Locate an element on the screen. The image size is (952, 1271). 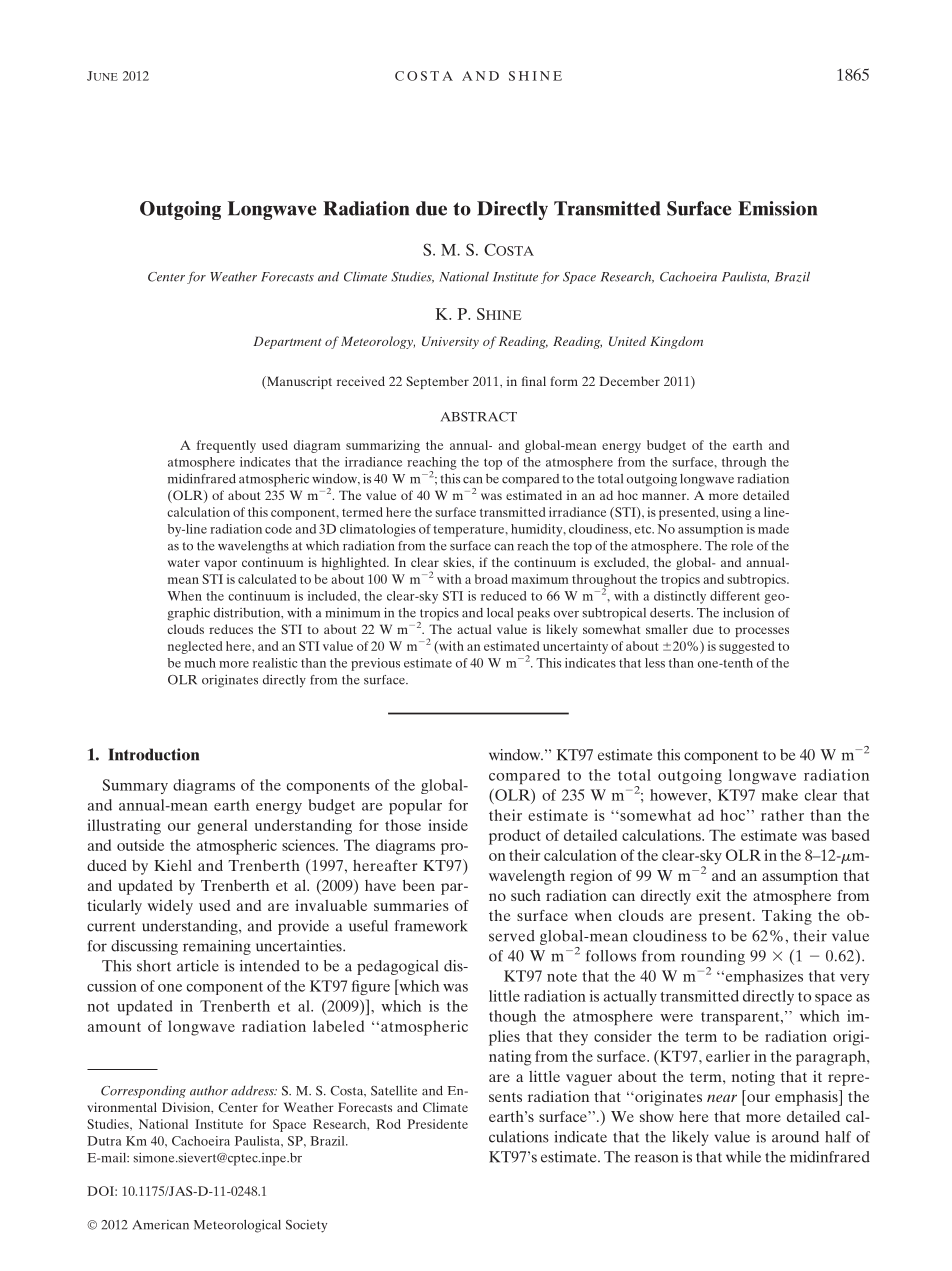
Introduction is located at coordinates (153, 754).
